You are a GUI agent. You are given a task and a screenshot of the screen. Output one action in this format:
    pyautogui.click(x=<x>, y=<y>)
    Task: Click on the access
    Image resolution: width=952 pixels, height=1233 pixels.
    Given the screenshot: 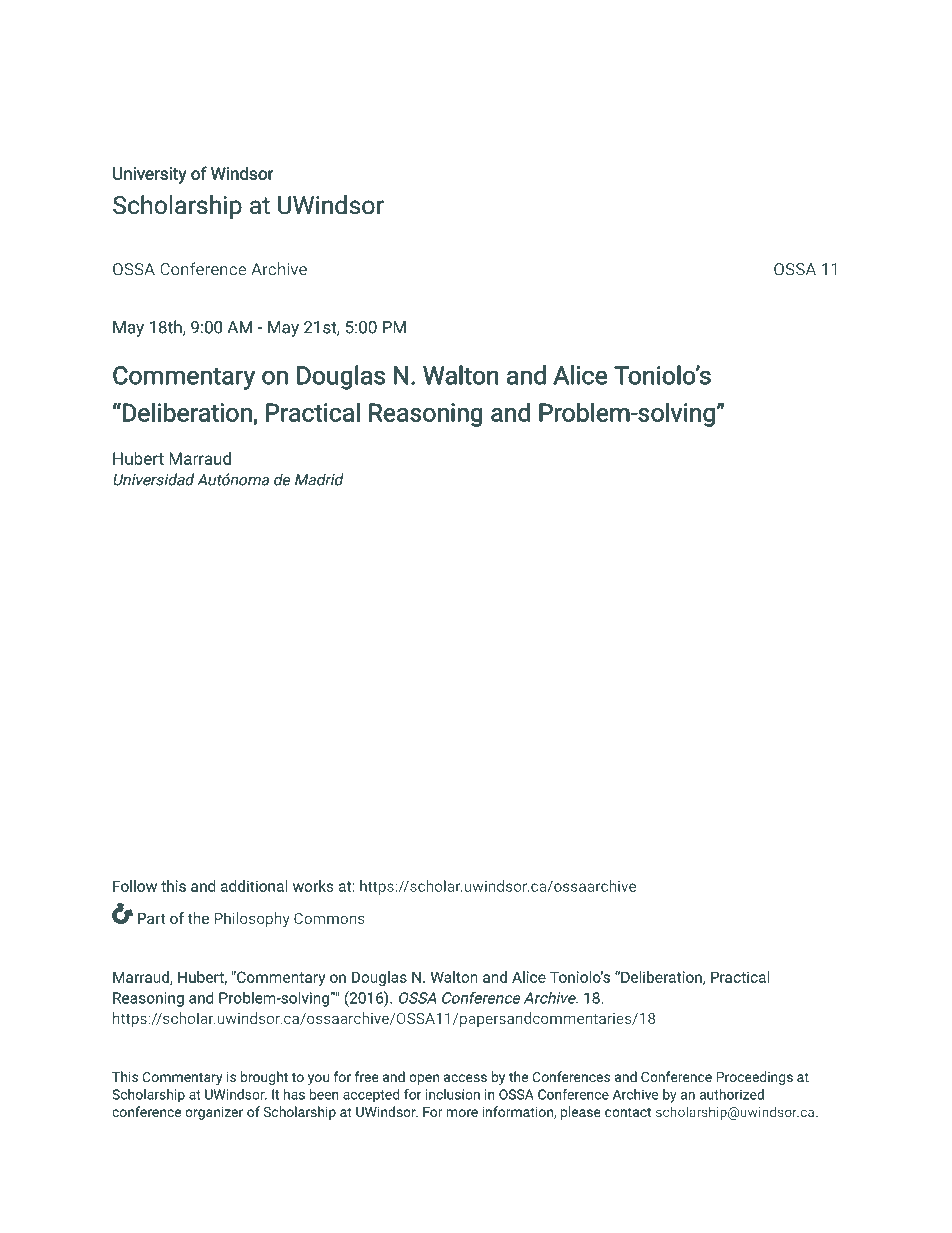 What is the action you would take?
    pyautogui.click(x=465, y=1078)
